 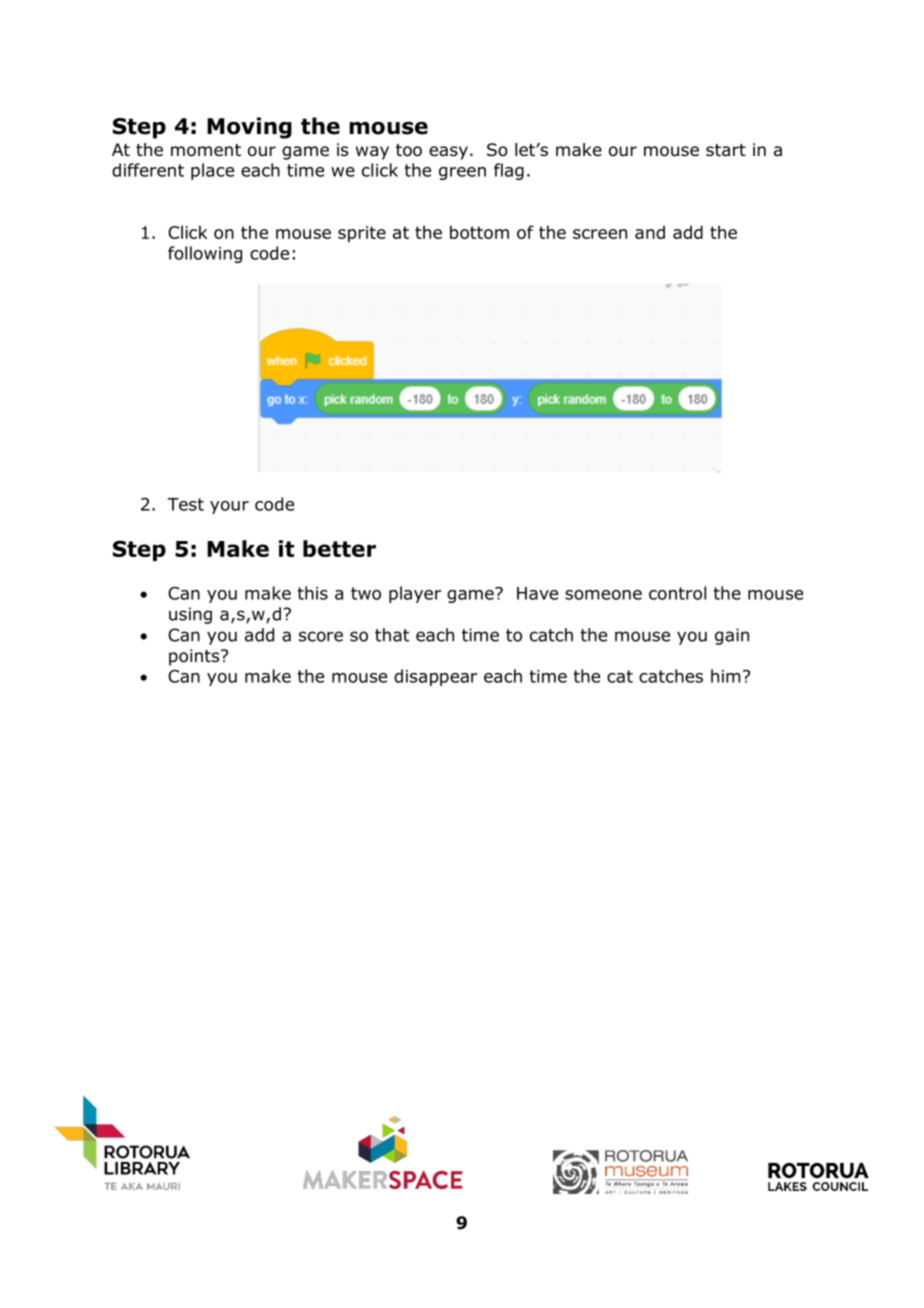 What do you see at coordinates (229, 507) in the screenshot?
I see `your` at bounding box center [229, 507].
